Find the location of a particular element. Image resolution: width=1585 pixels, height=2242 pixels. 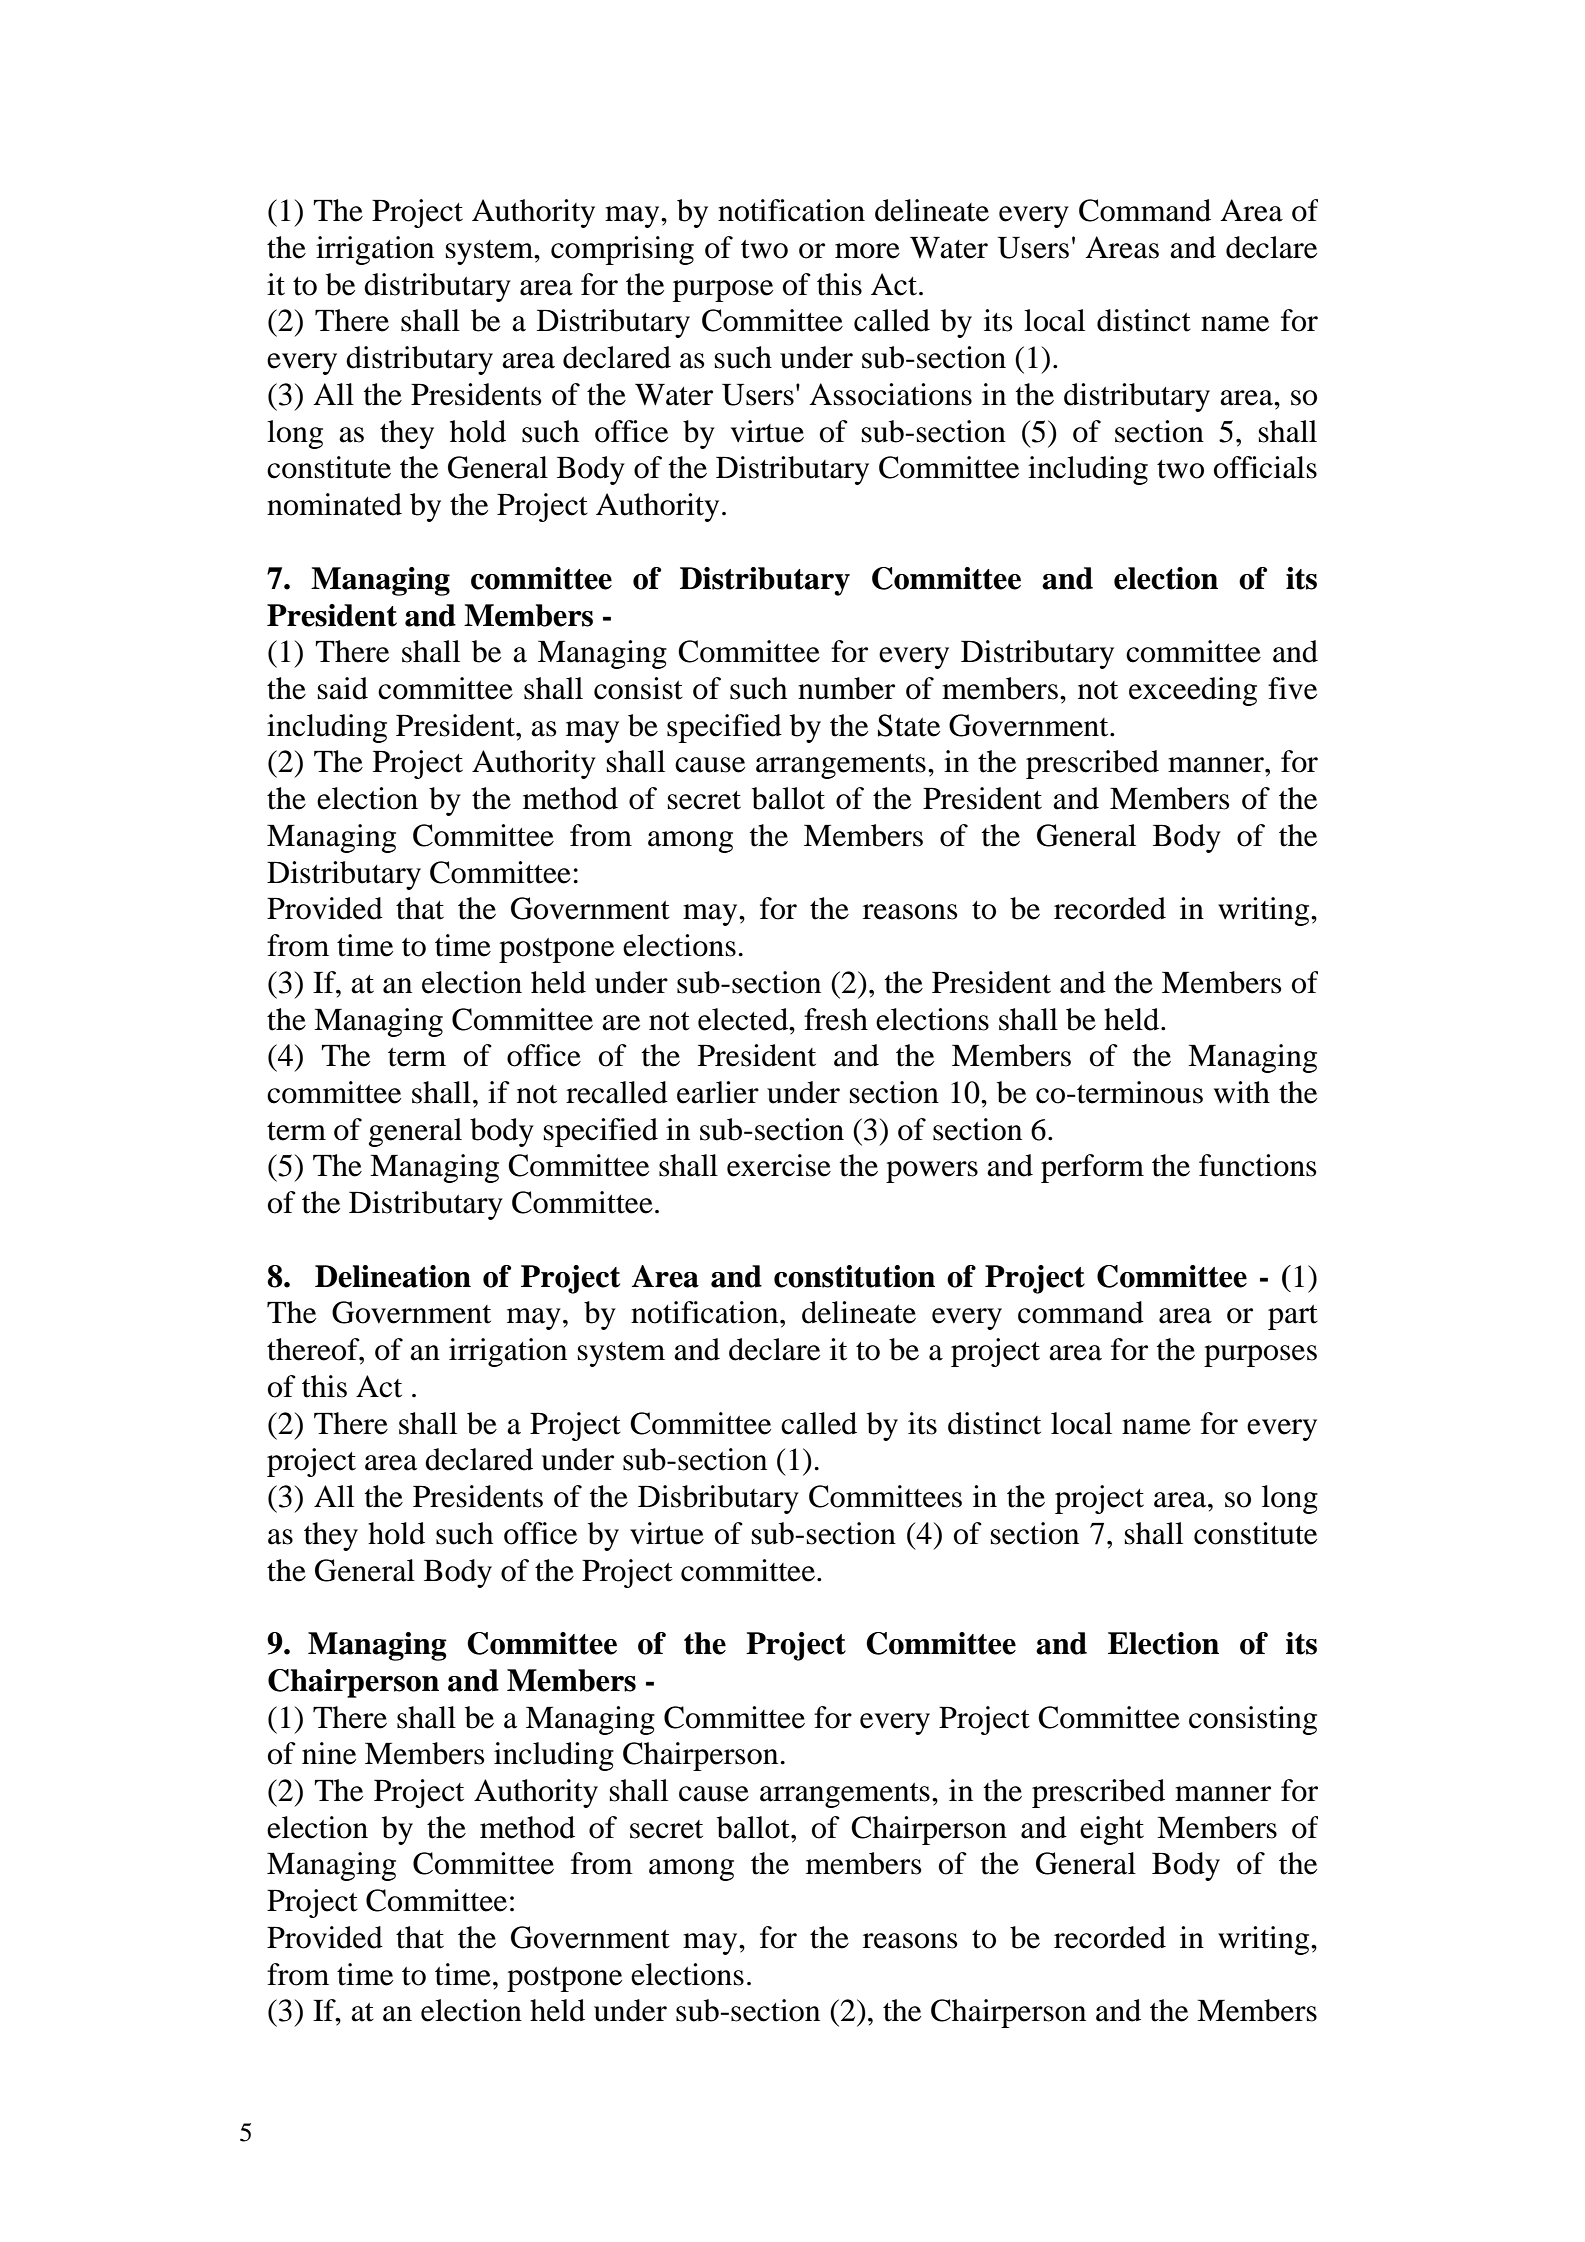

part is located at coordinates (1293, 1317).
